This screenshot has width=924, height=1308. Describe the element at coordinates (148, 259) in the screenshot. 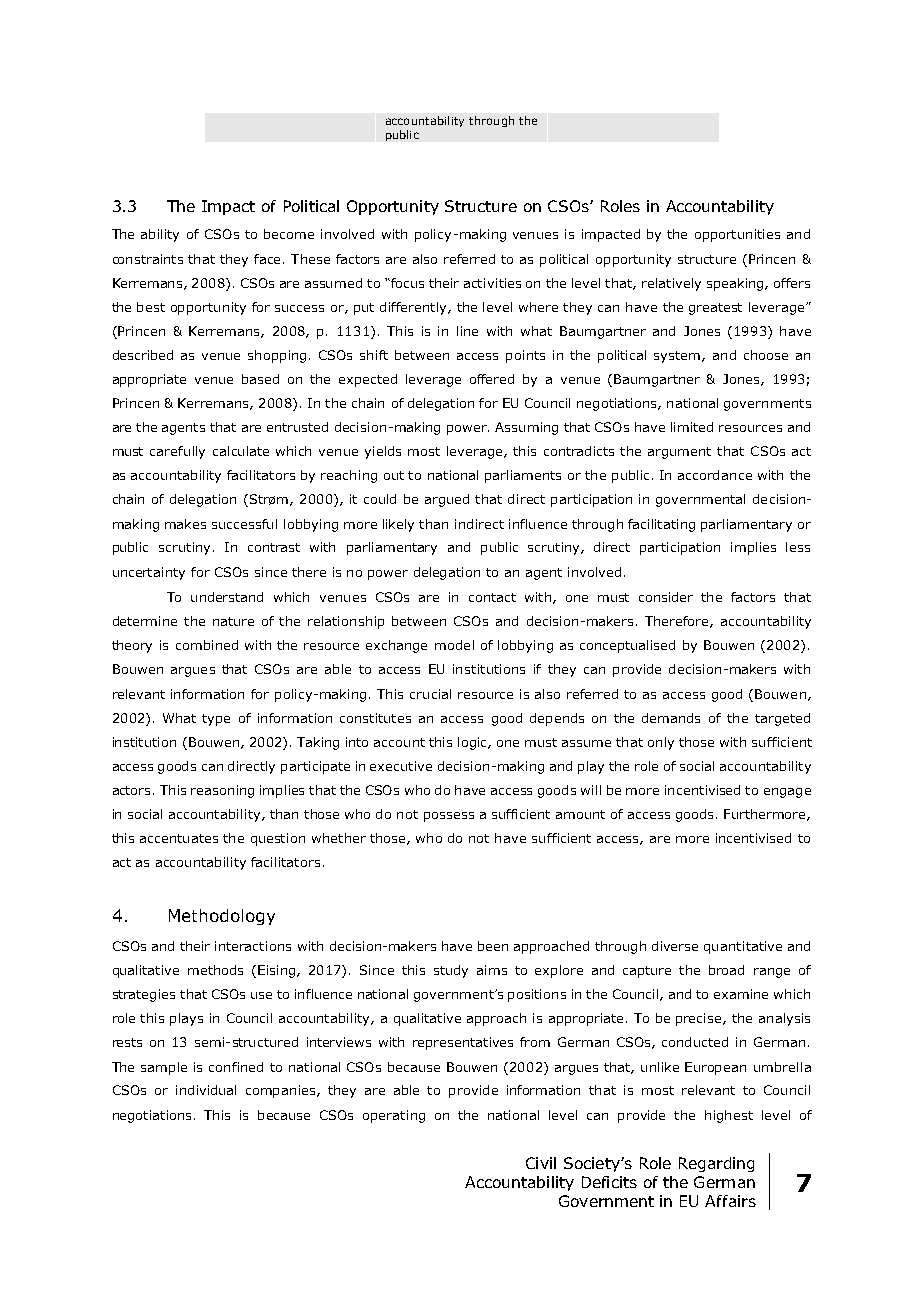

I see `constraints` at that location.
